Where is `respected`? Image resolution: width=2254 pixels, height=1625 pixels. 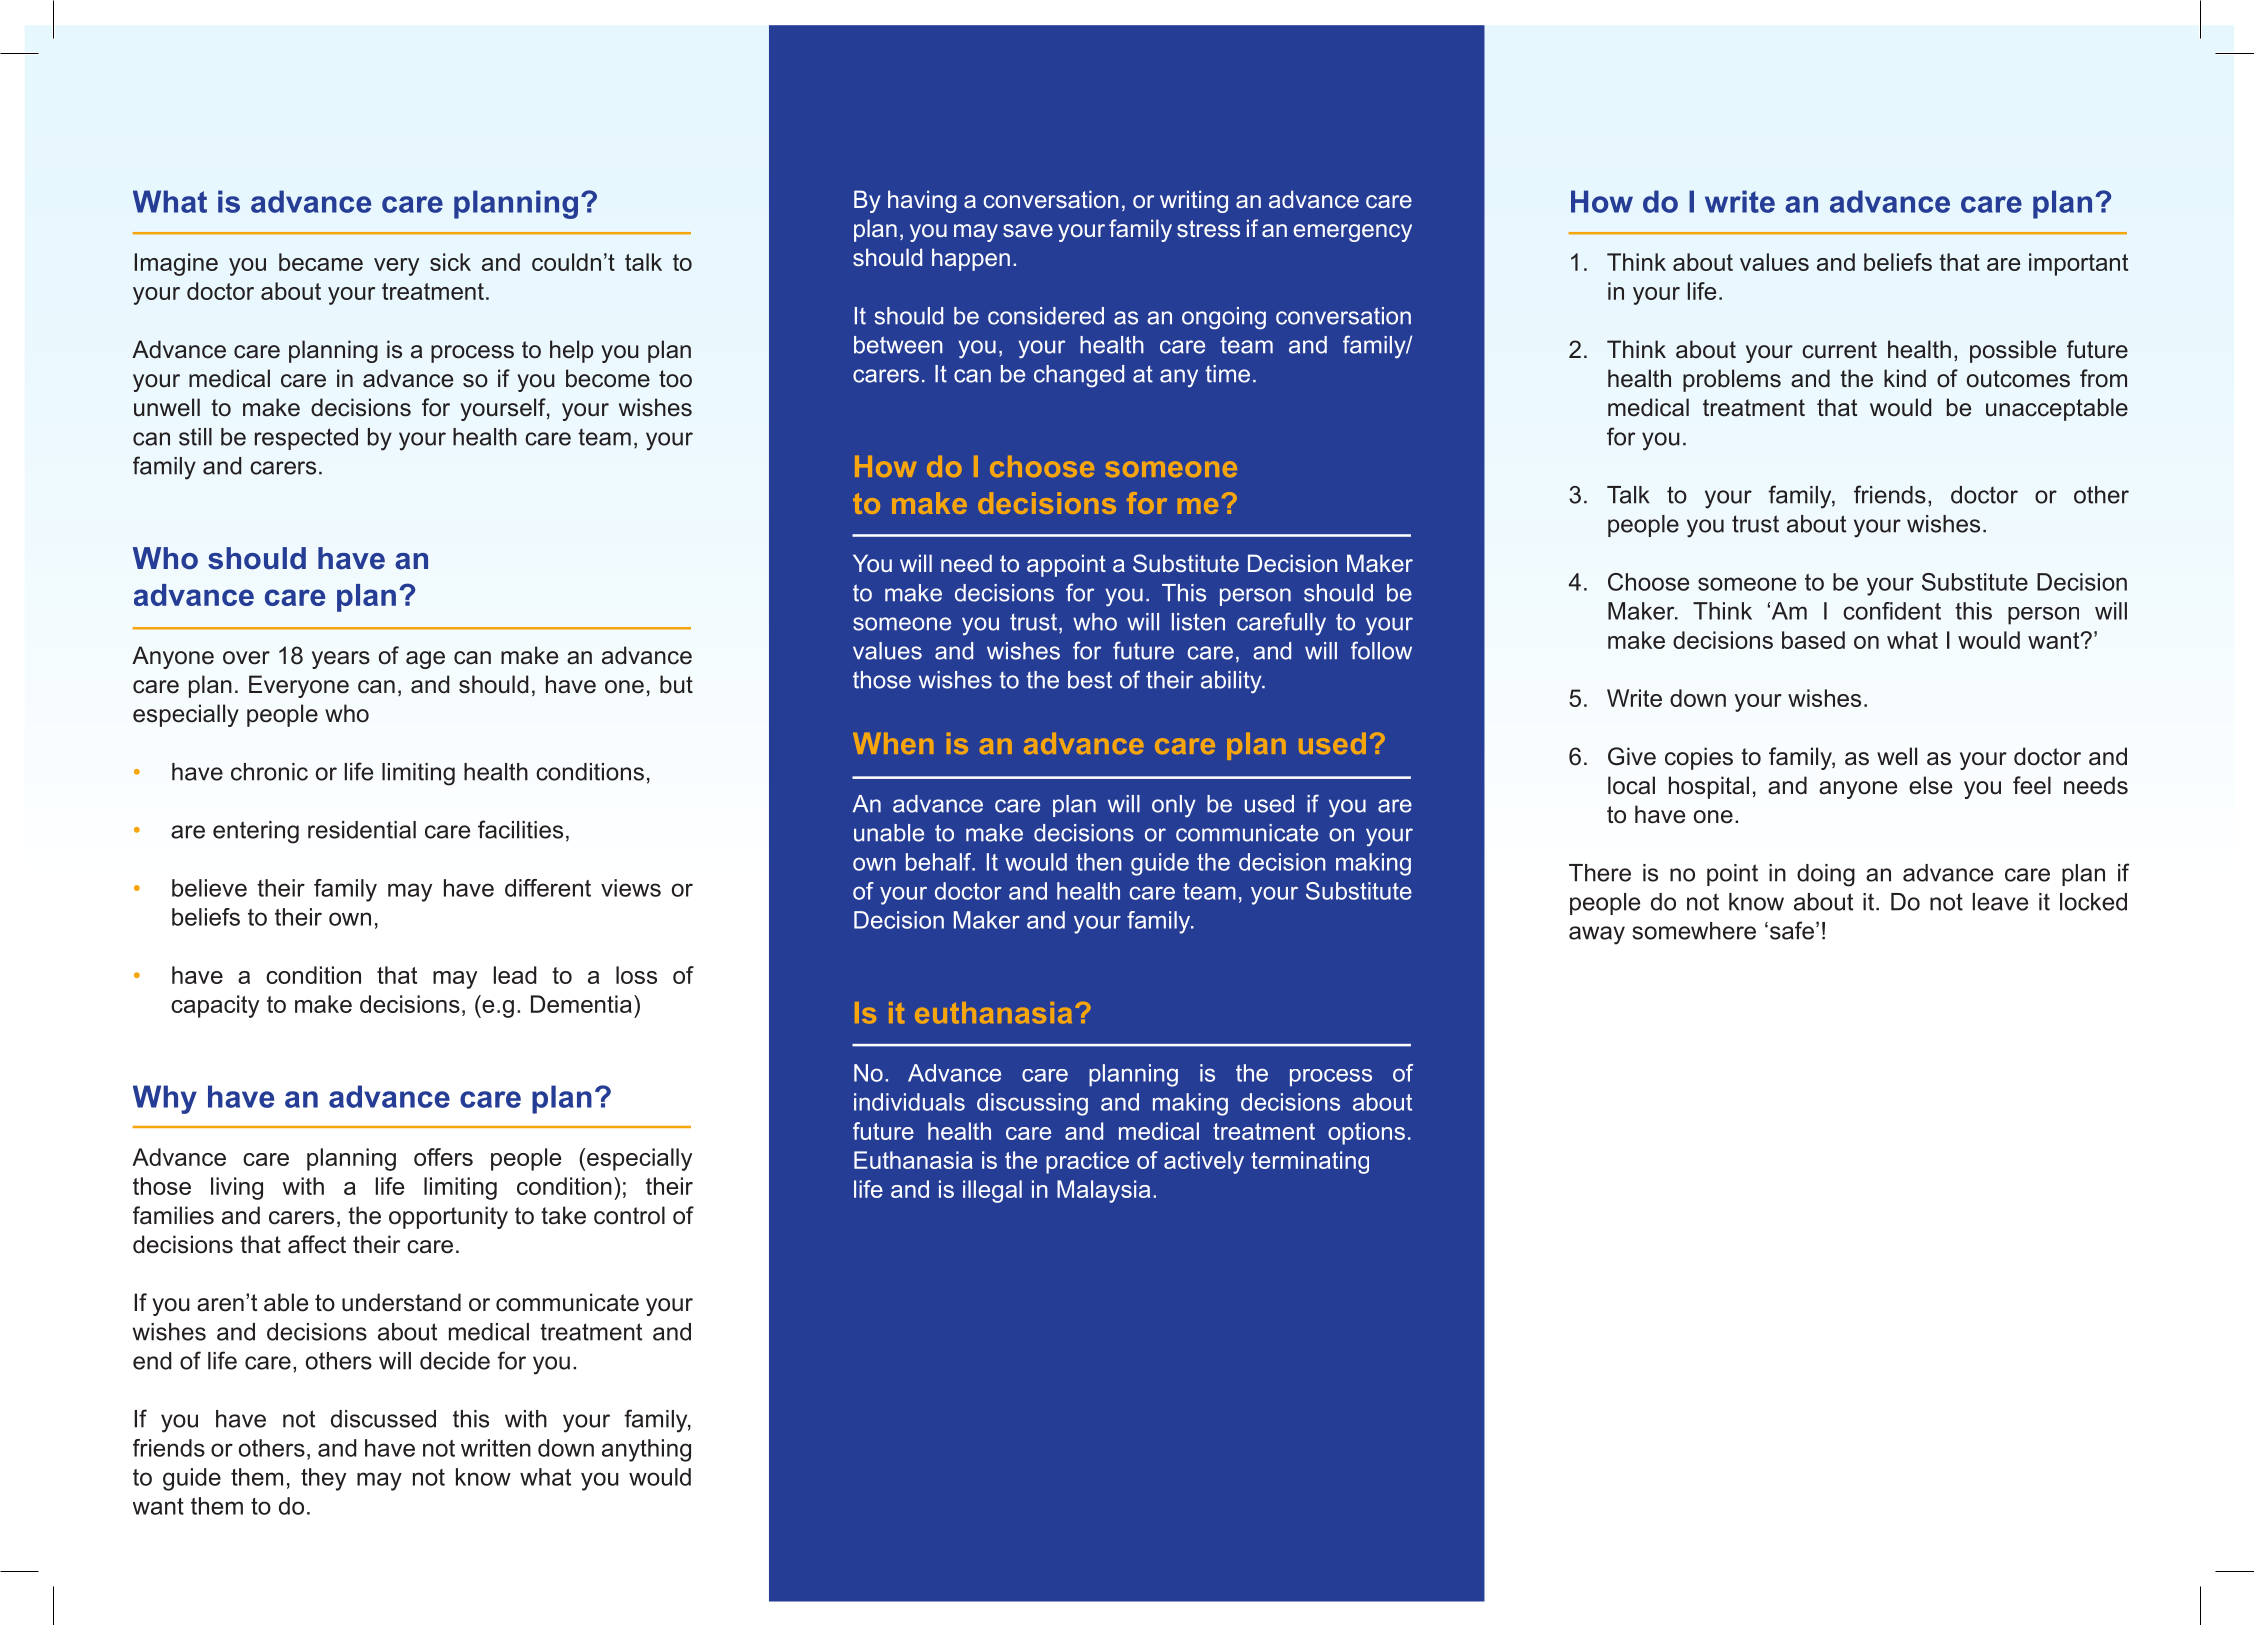
respected is located at coordinates (306, 439).
